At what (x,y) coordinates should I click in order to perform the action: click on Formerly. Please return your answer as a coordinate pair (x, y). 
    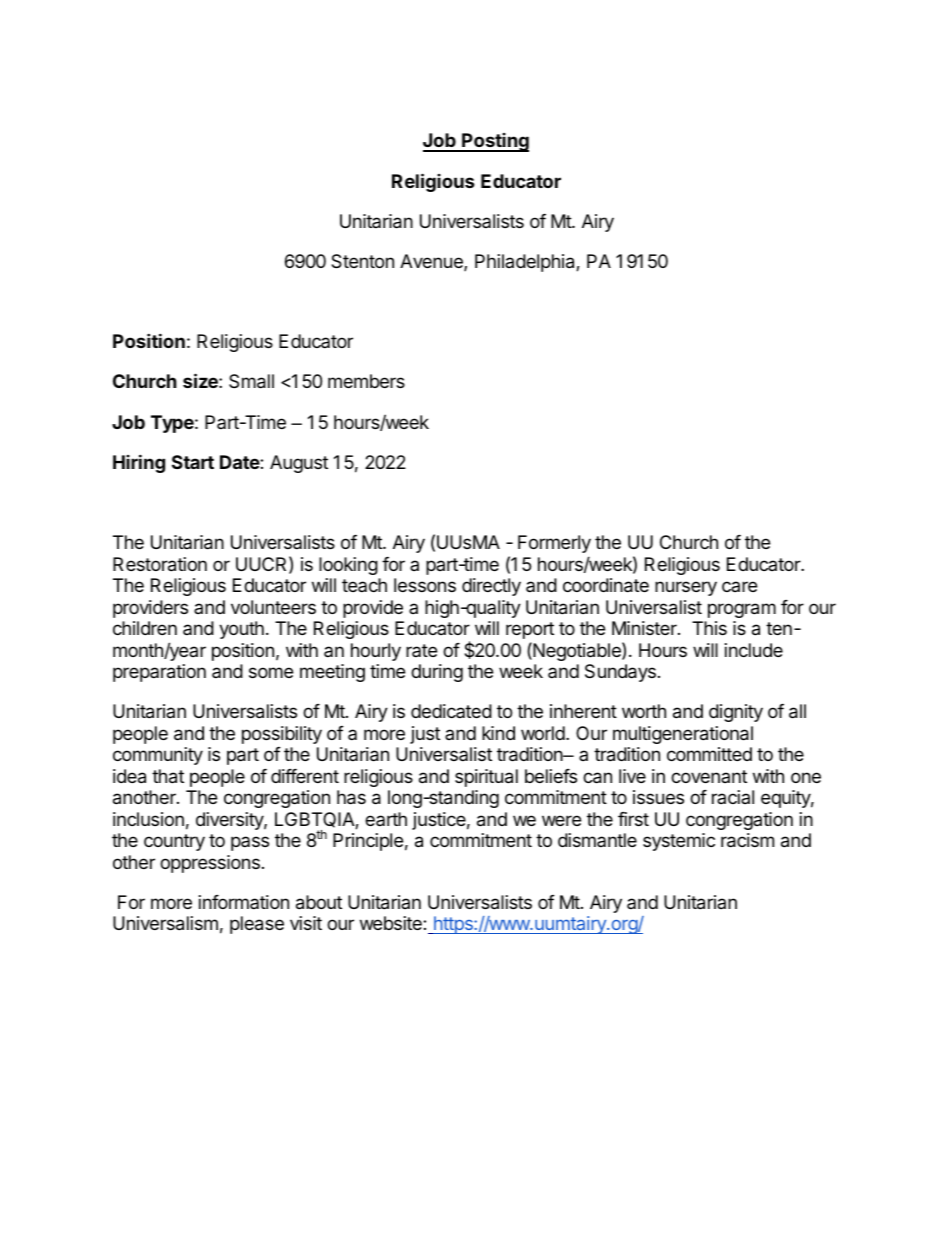
    Looking at the image, I should click on (554, 544).
